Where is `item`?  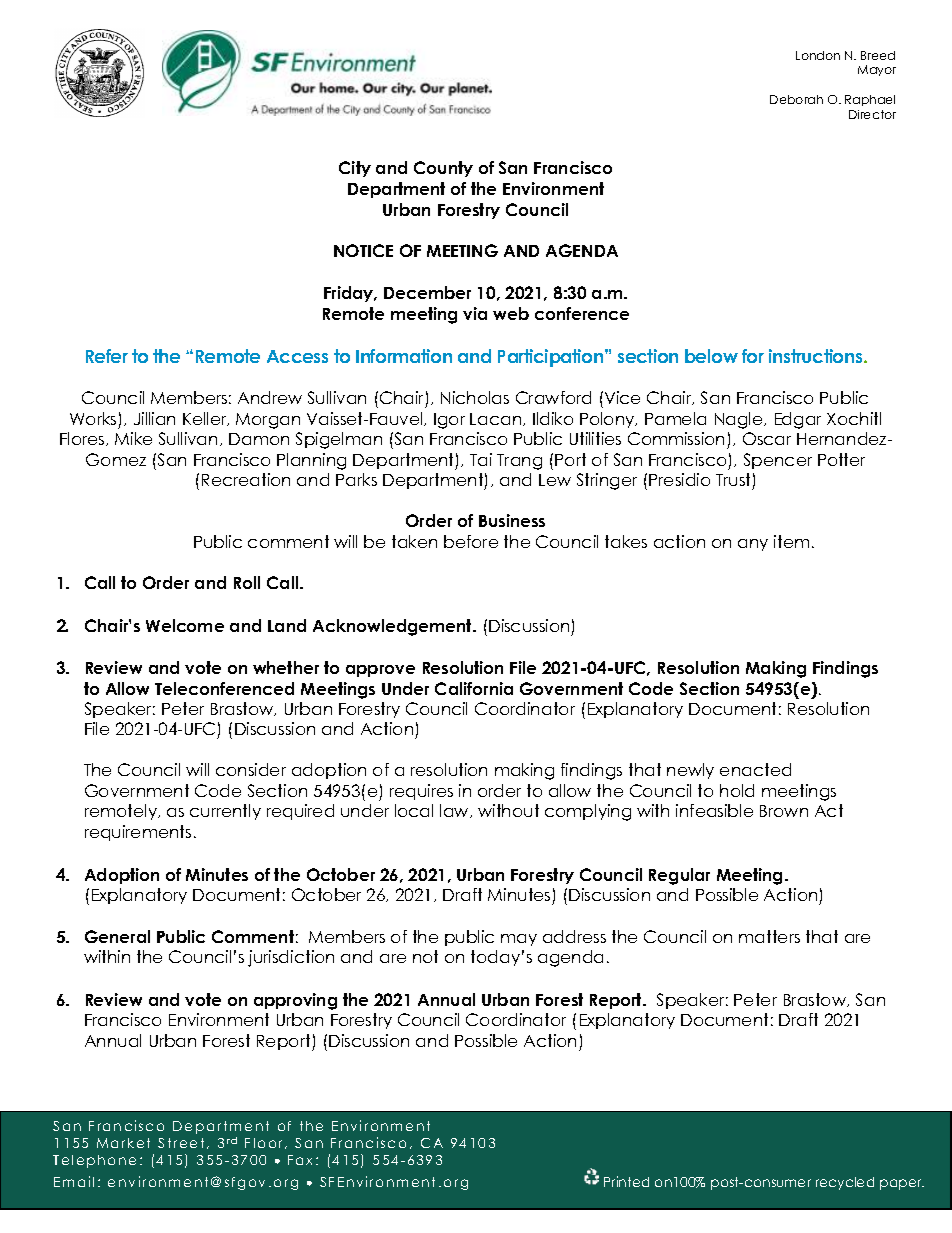 item is located at coordinates (791, 541).
